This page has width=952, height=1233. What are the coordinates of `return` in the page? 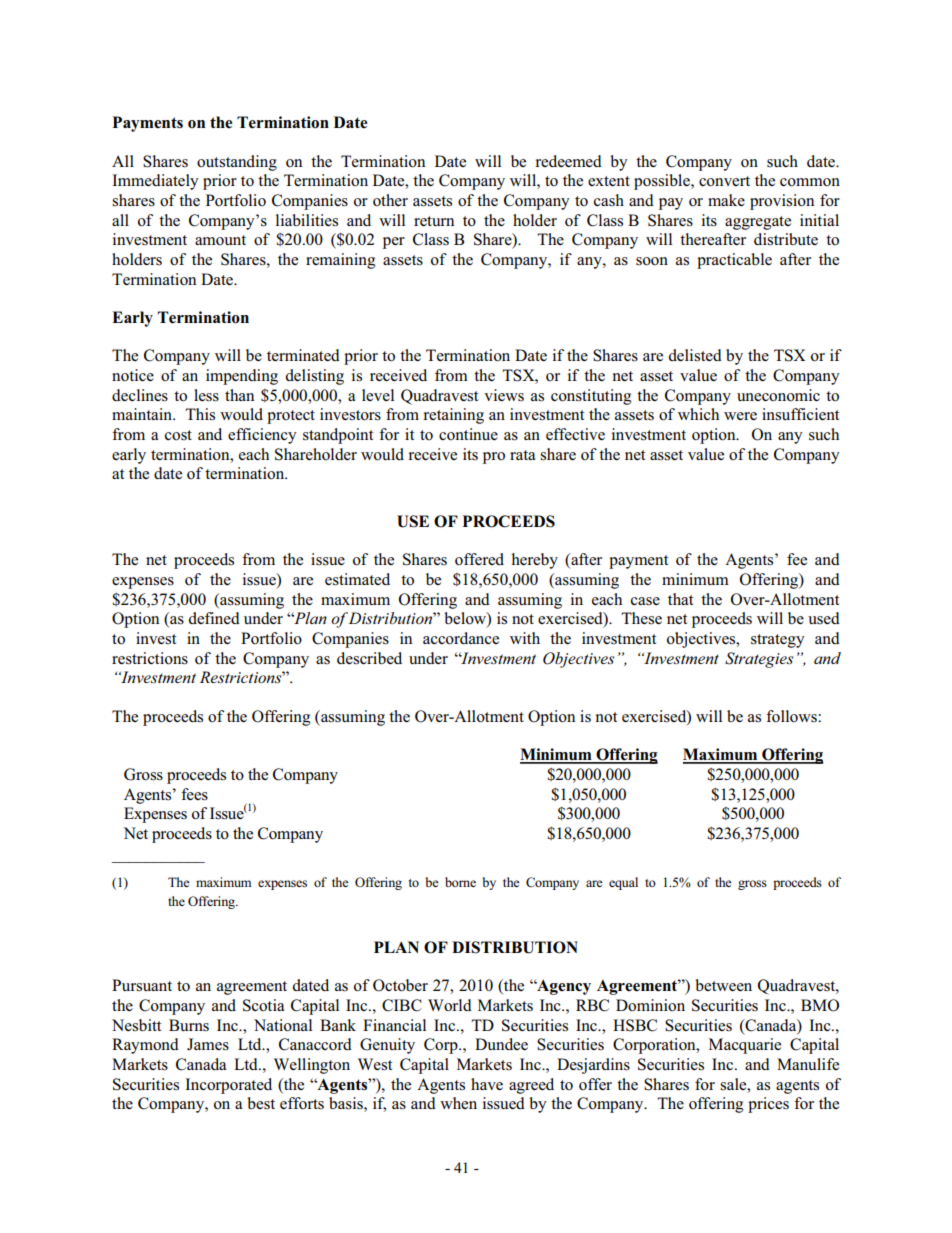 It's located at (434, 221).
